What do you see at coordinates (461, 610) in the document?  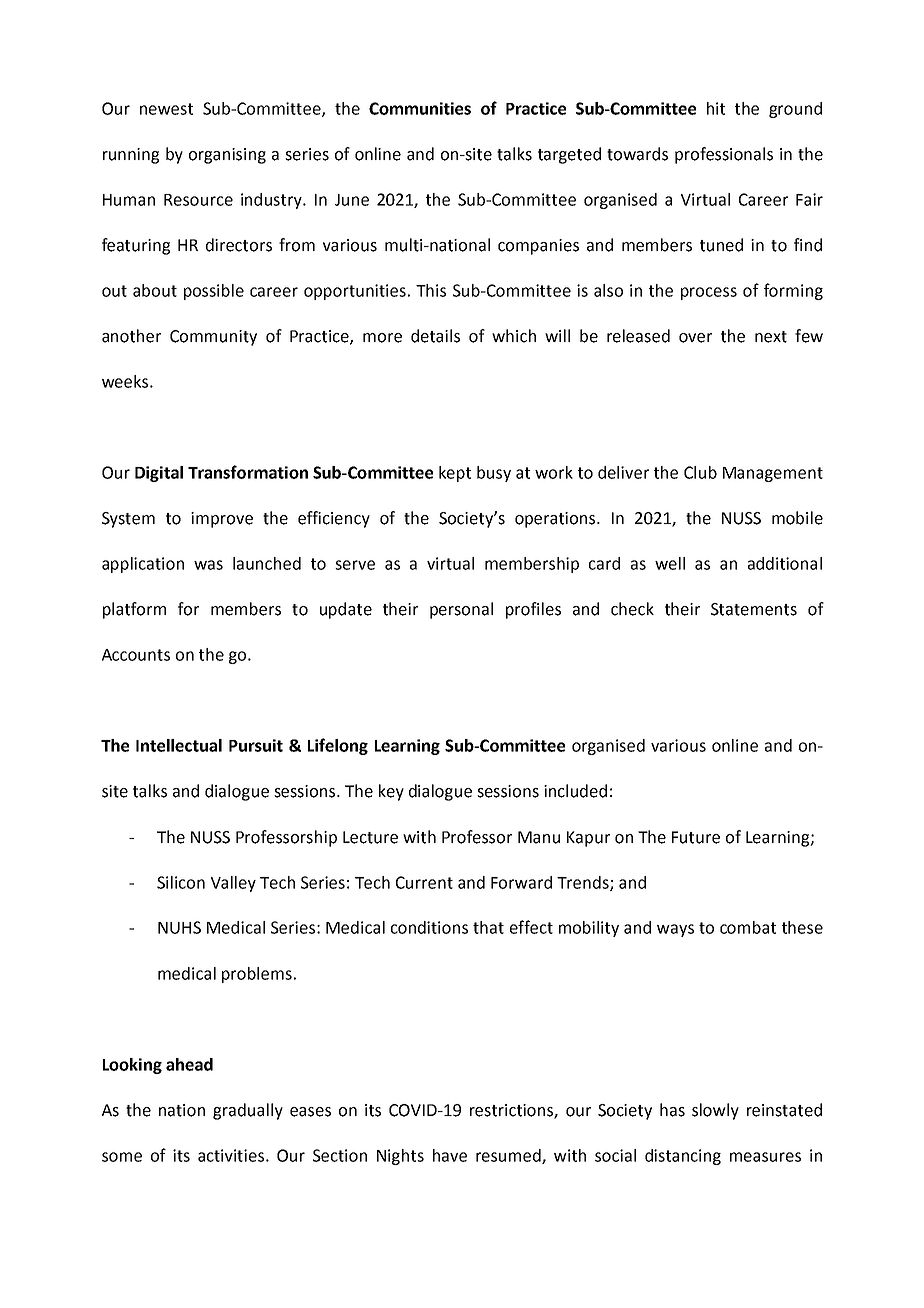 I see `personal` at bounding box center [461, 610].
